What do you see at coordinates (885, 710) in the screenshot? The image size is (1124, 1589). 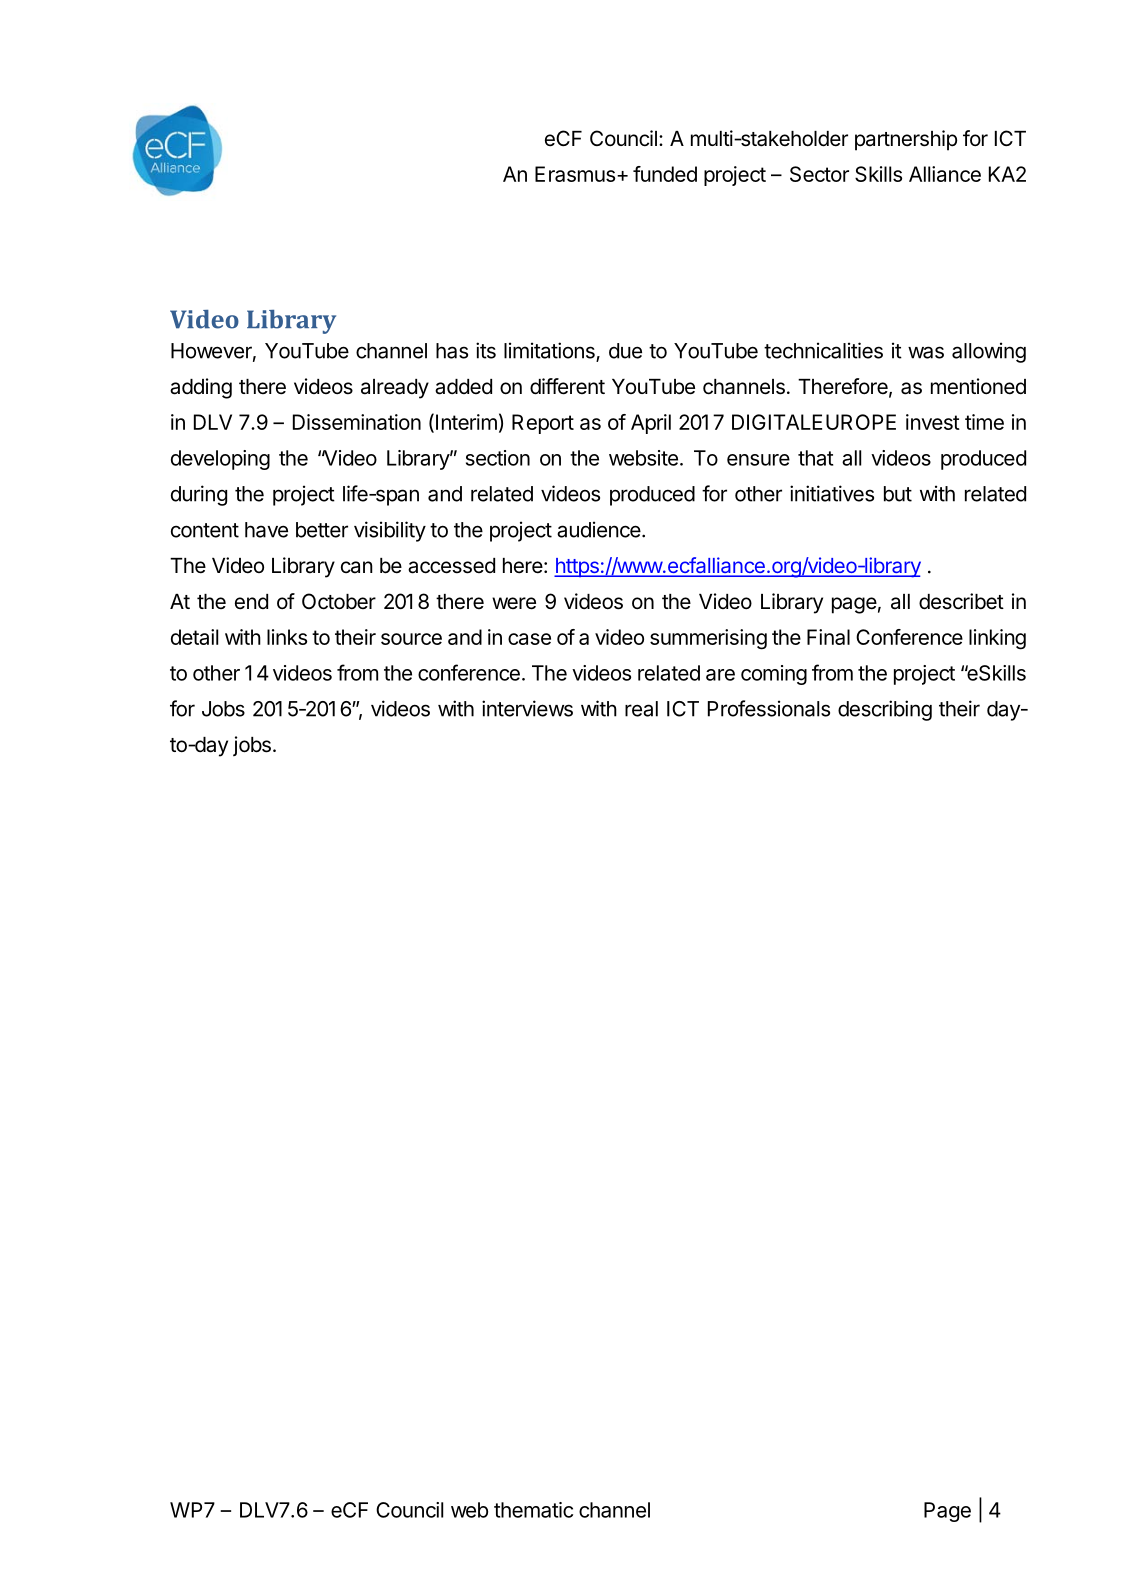 I see `describing` at bounding box center [885, 710].
